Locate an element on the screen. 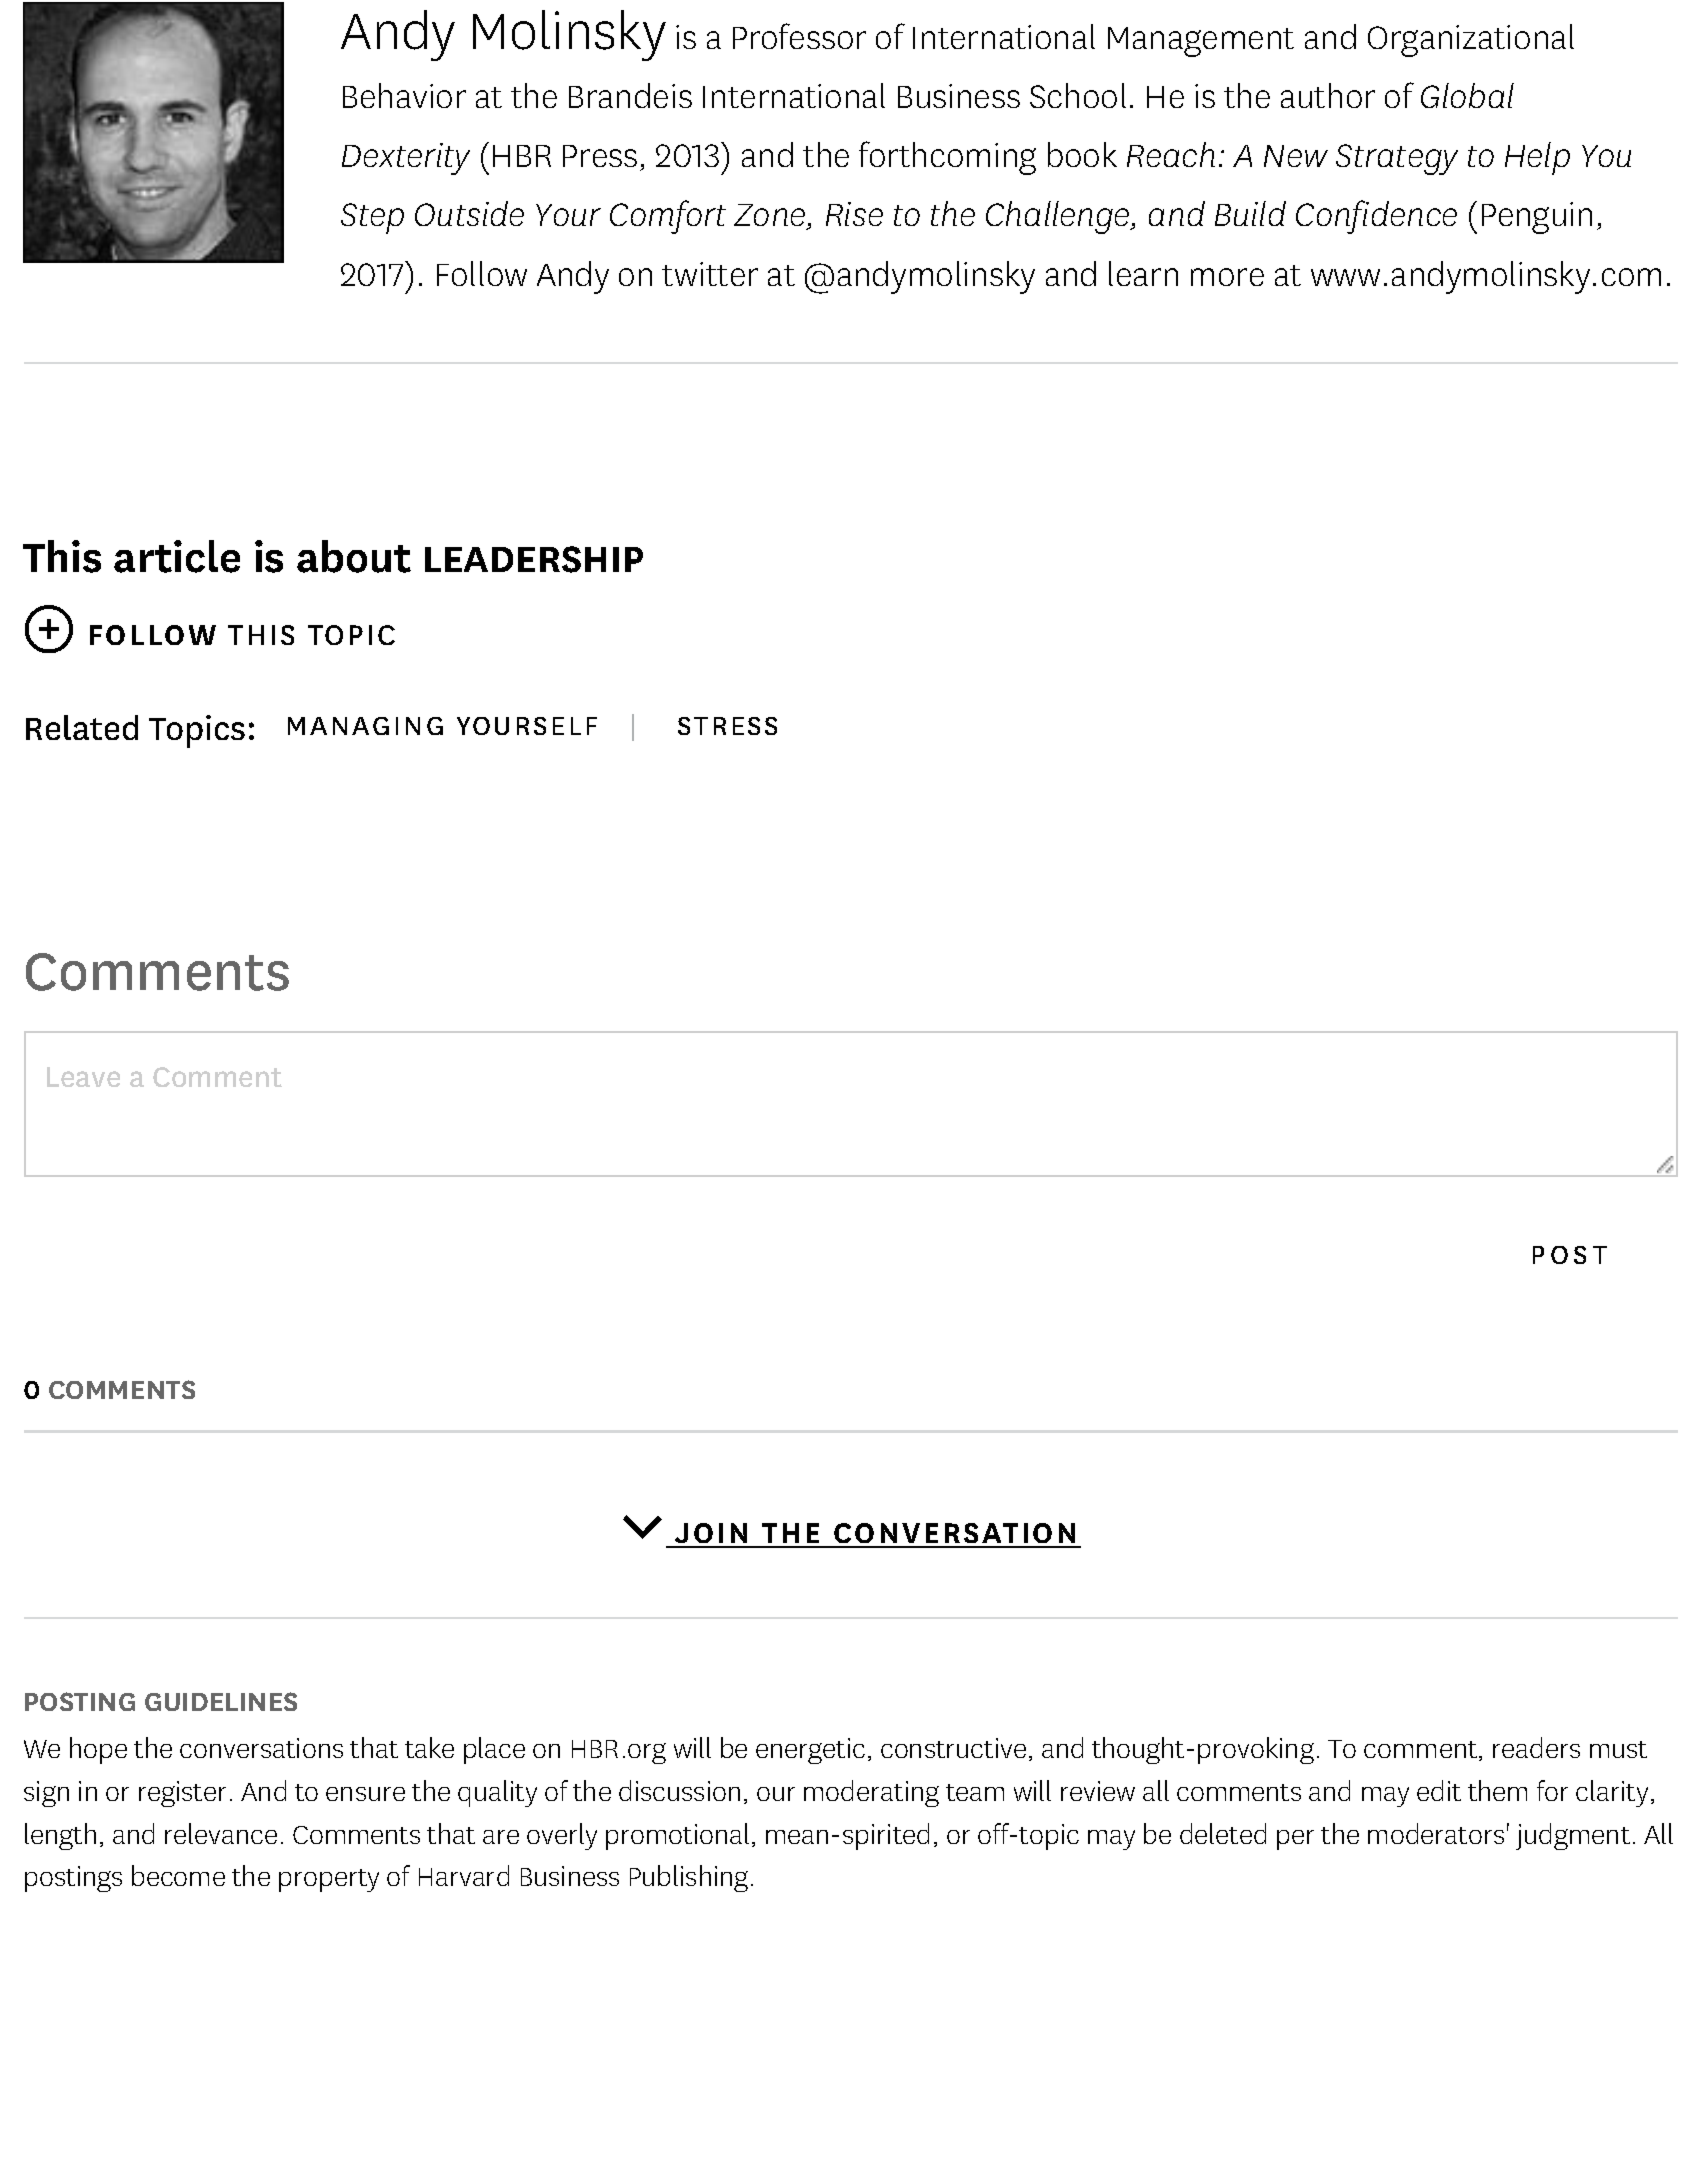 This screenshot has height=2168, width=1702. Professor is located at coordinates (799, 36).
